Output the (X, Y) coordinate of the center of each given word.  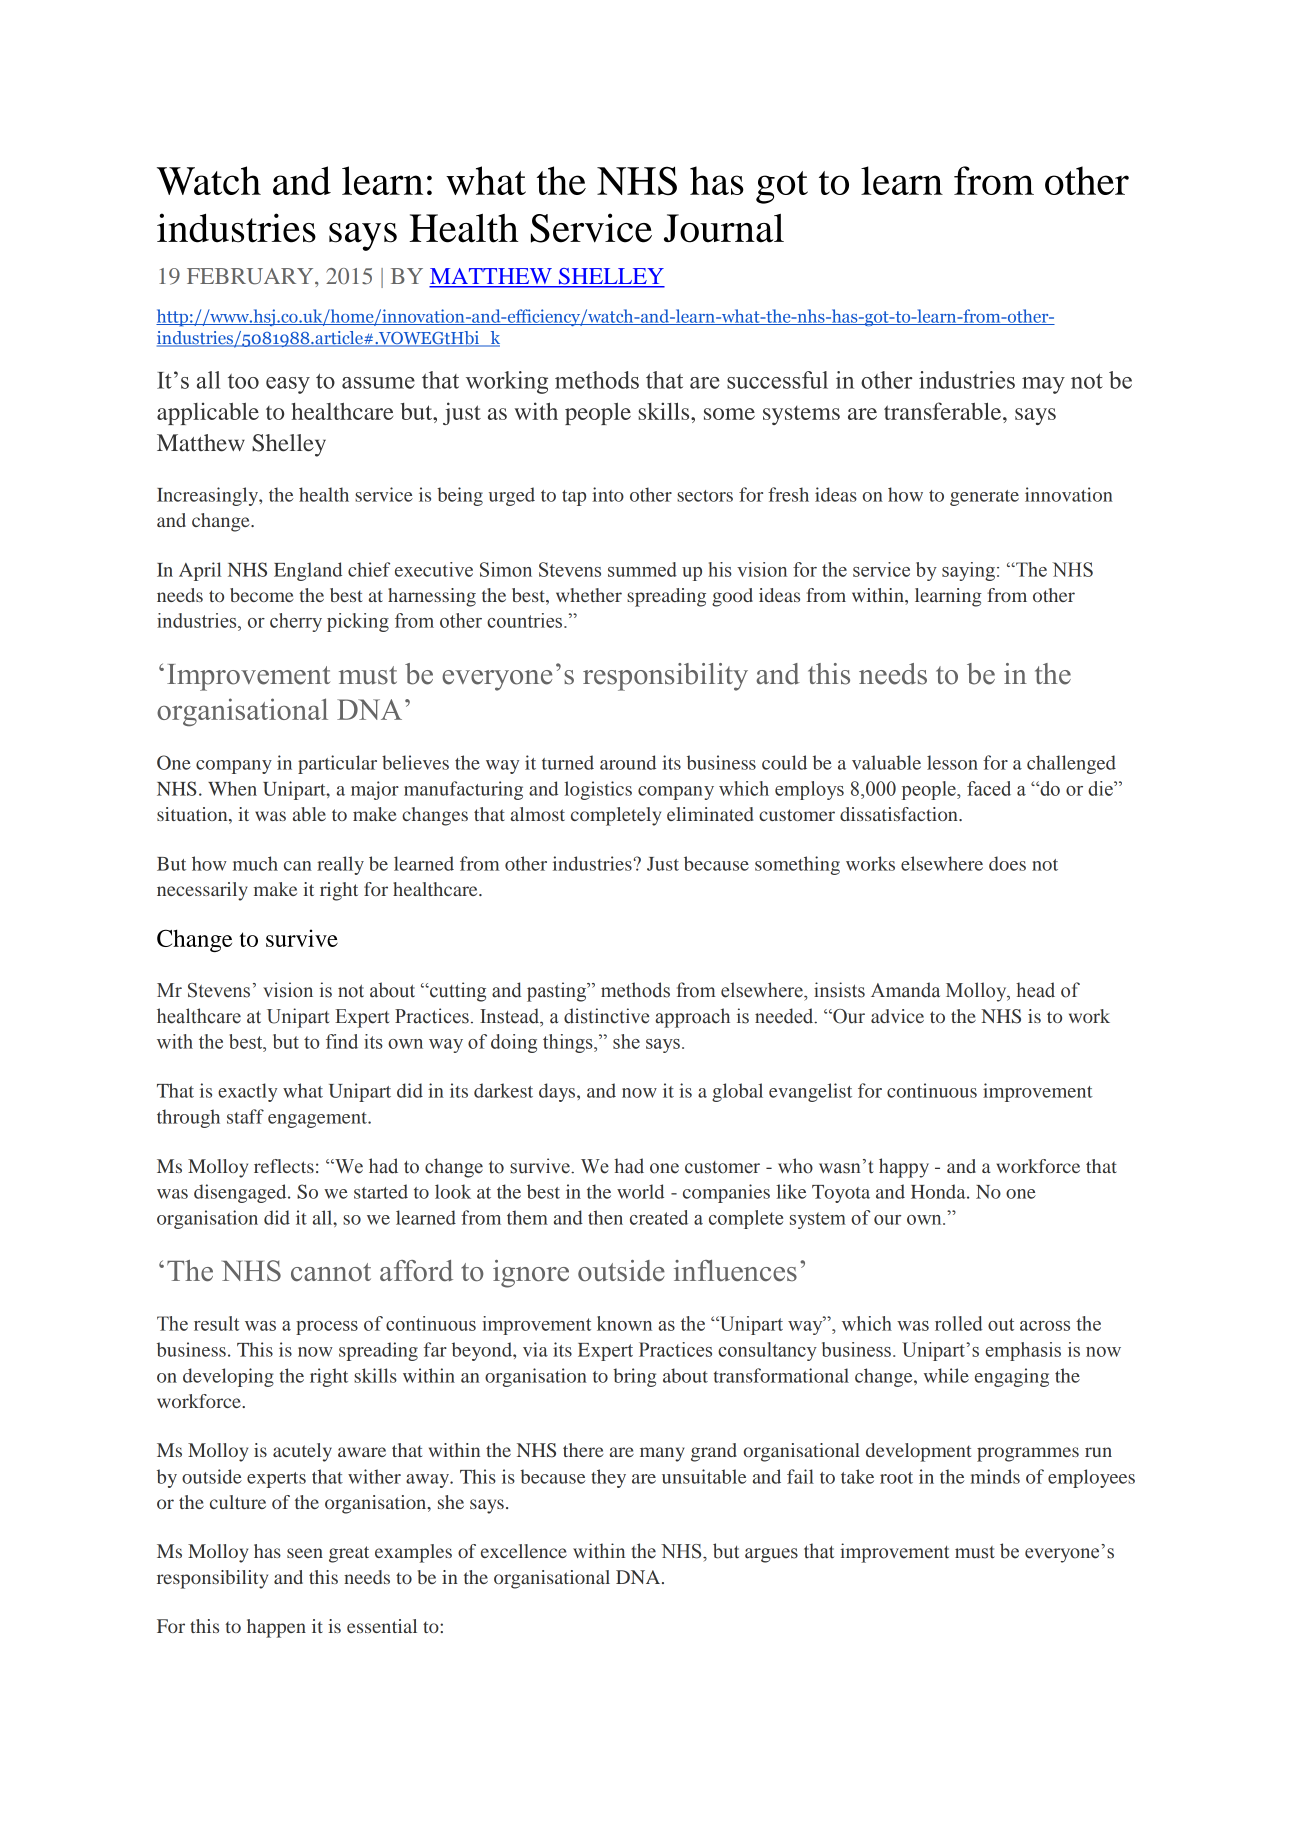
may (1043, 385)
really (340, 865)
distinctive (606, 1016)
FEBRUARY (251, 276)
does (1007, 863)
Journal (724, 228)
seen (305, 1553)
